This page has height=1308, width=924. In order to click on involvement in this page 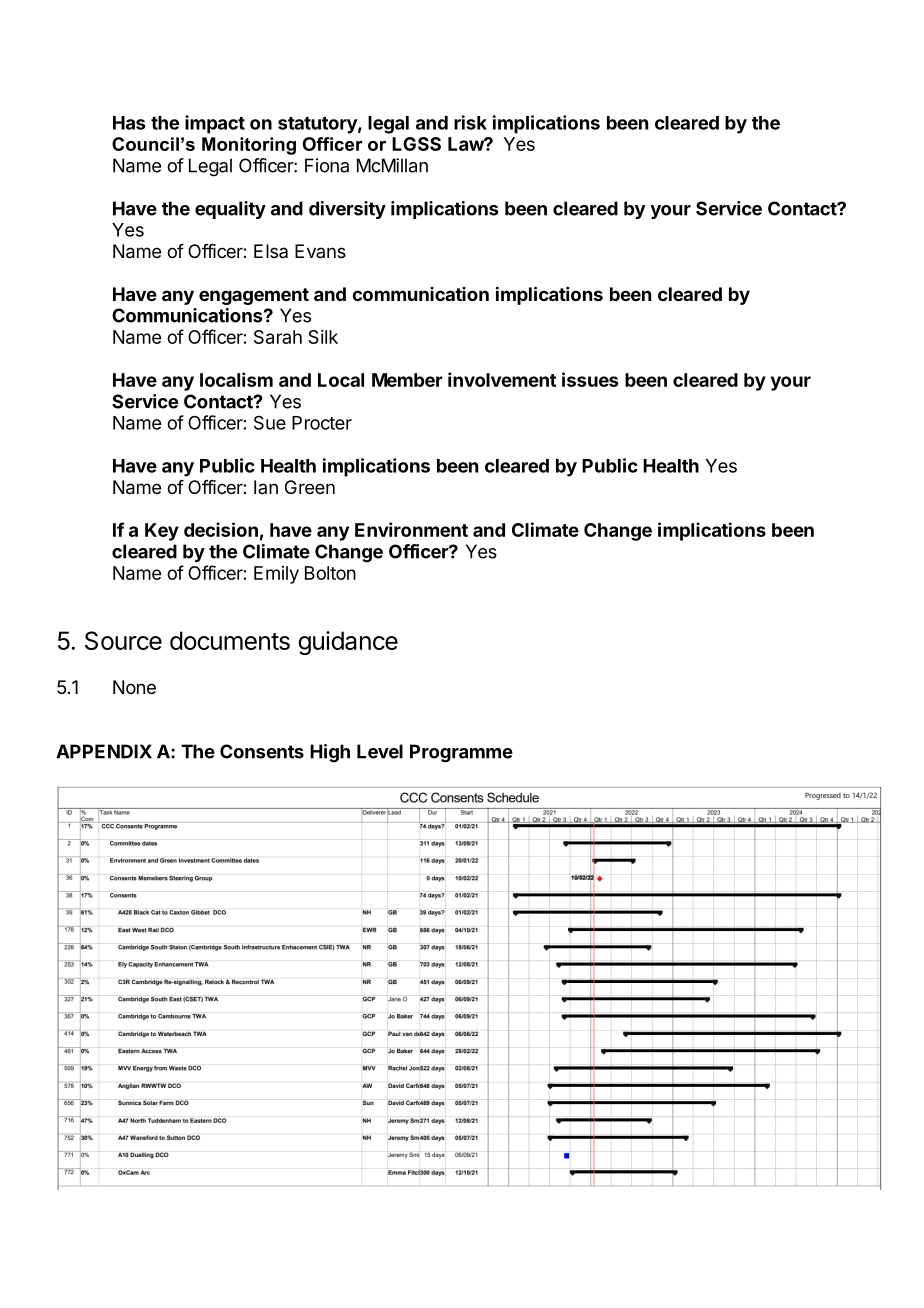, I will do `click(502, 379)`.
